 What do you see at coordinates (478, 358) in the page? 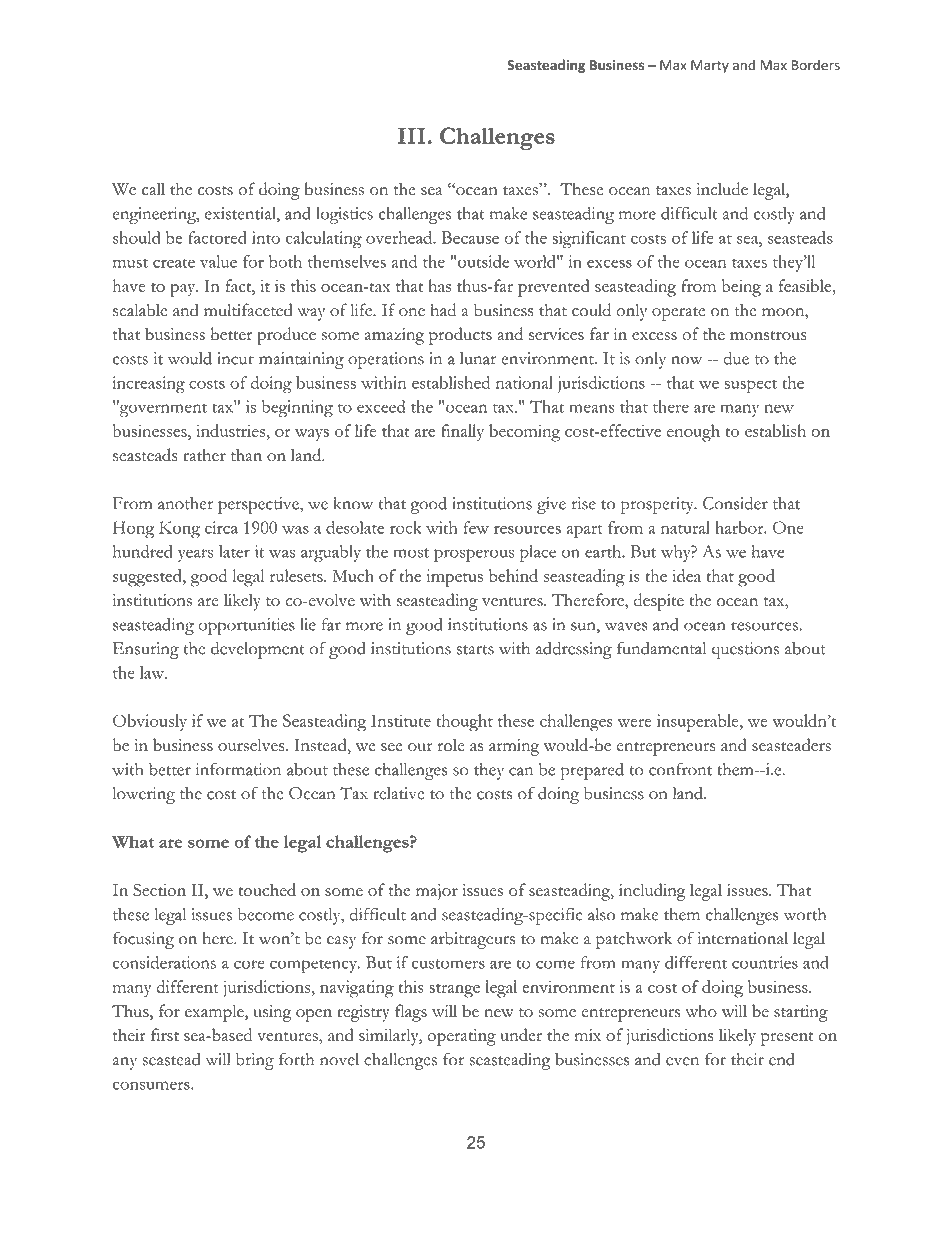
I see `lunar` at bounding box center [478, 358].
